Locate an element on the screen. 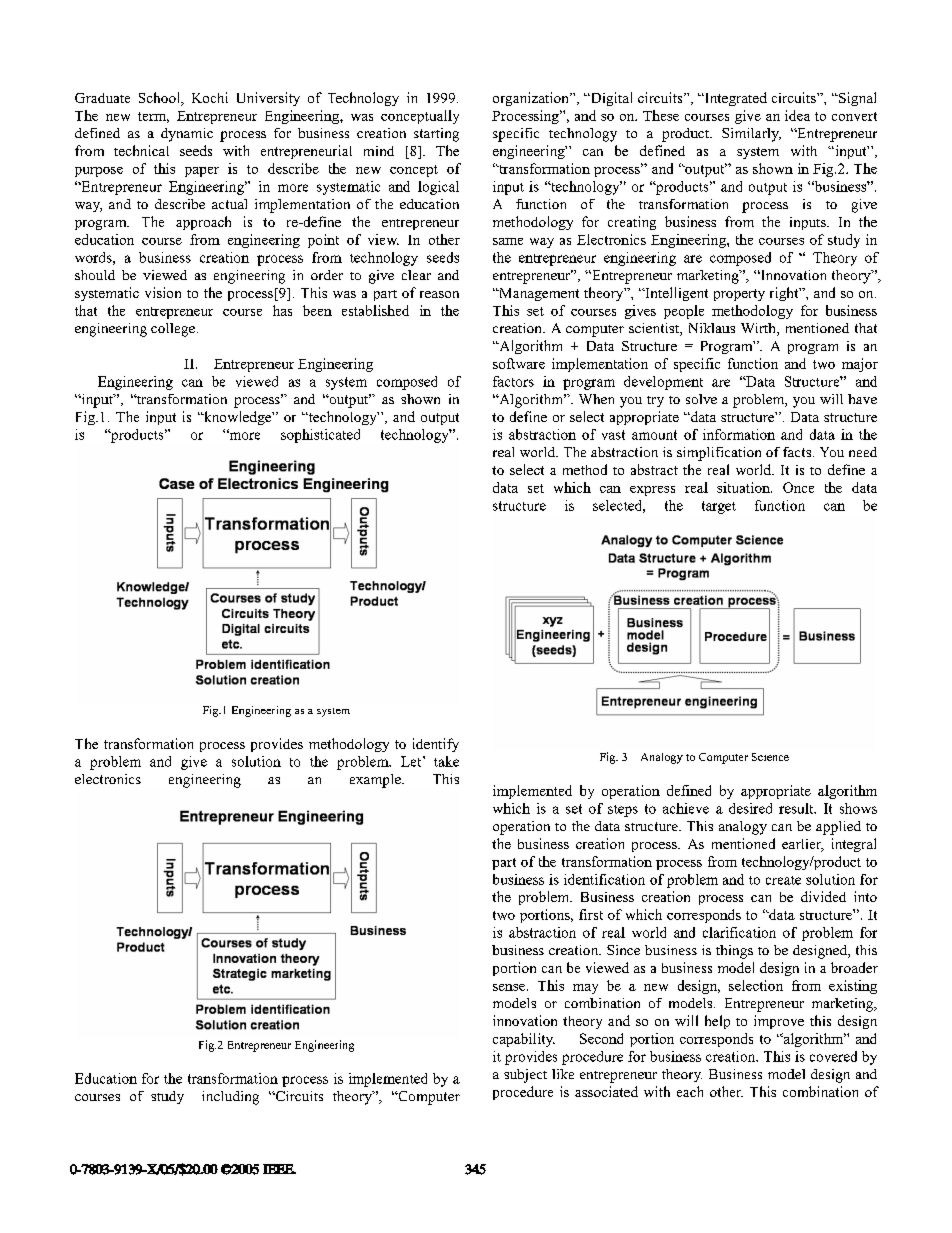 The height and width of the screenshot is (1233, 952). dynamic is located at coordinates (187, 135).
